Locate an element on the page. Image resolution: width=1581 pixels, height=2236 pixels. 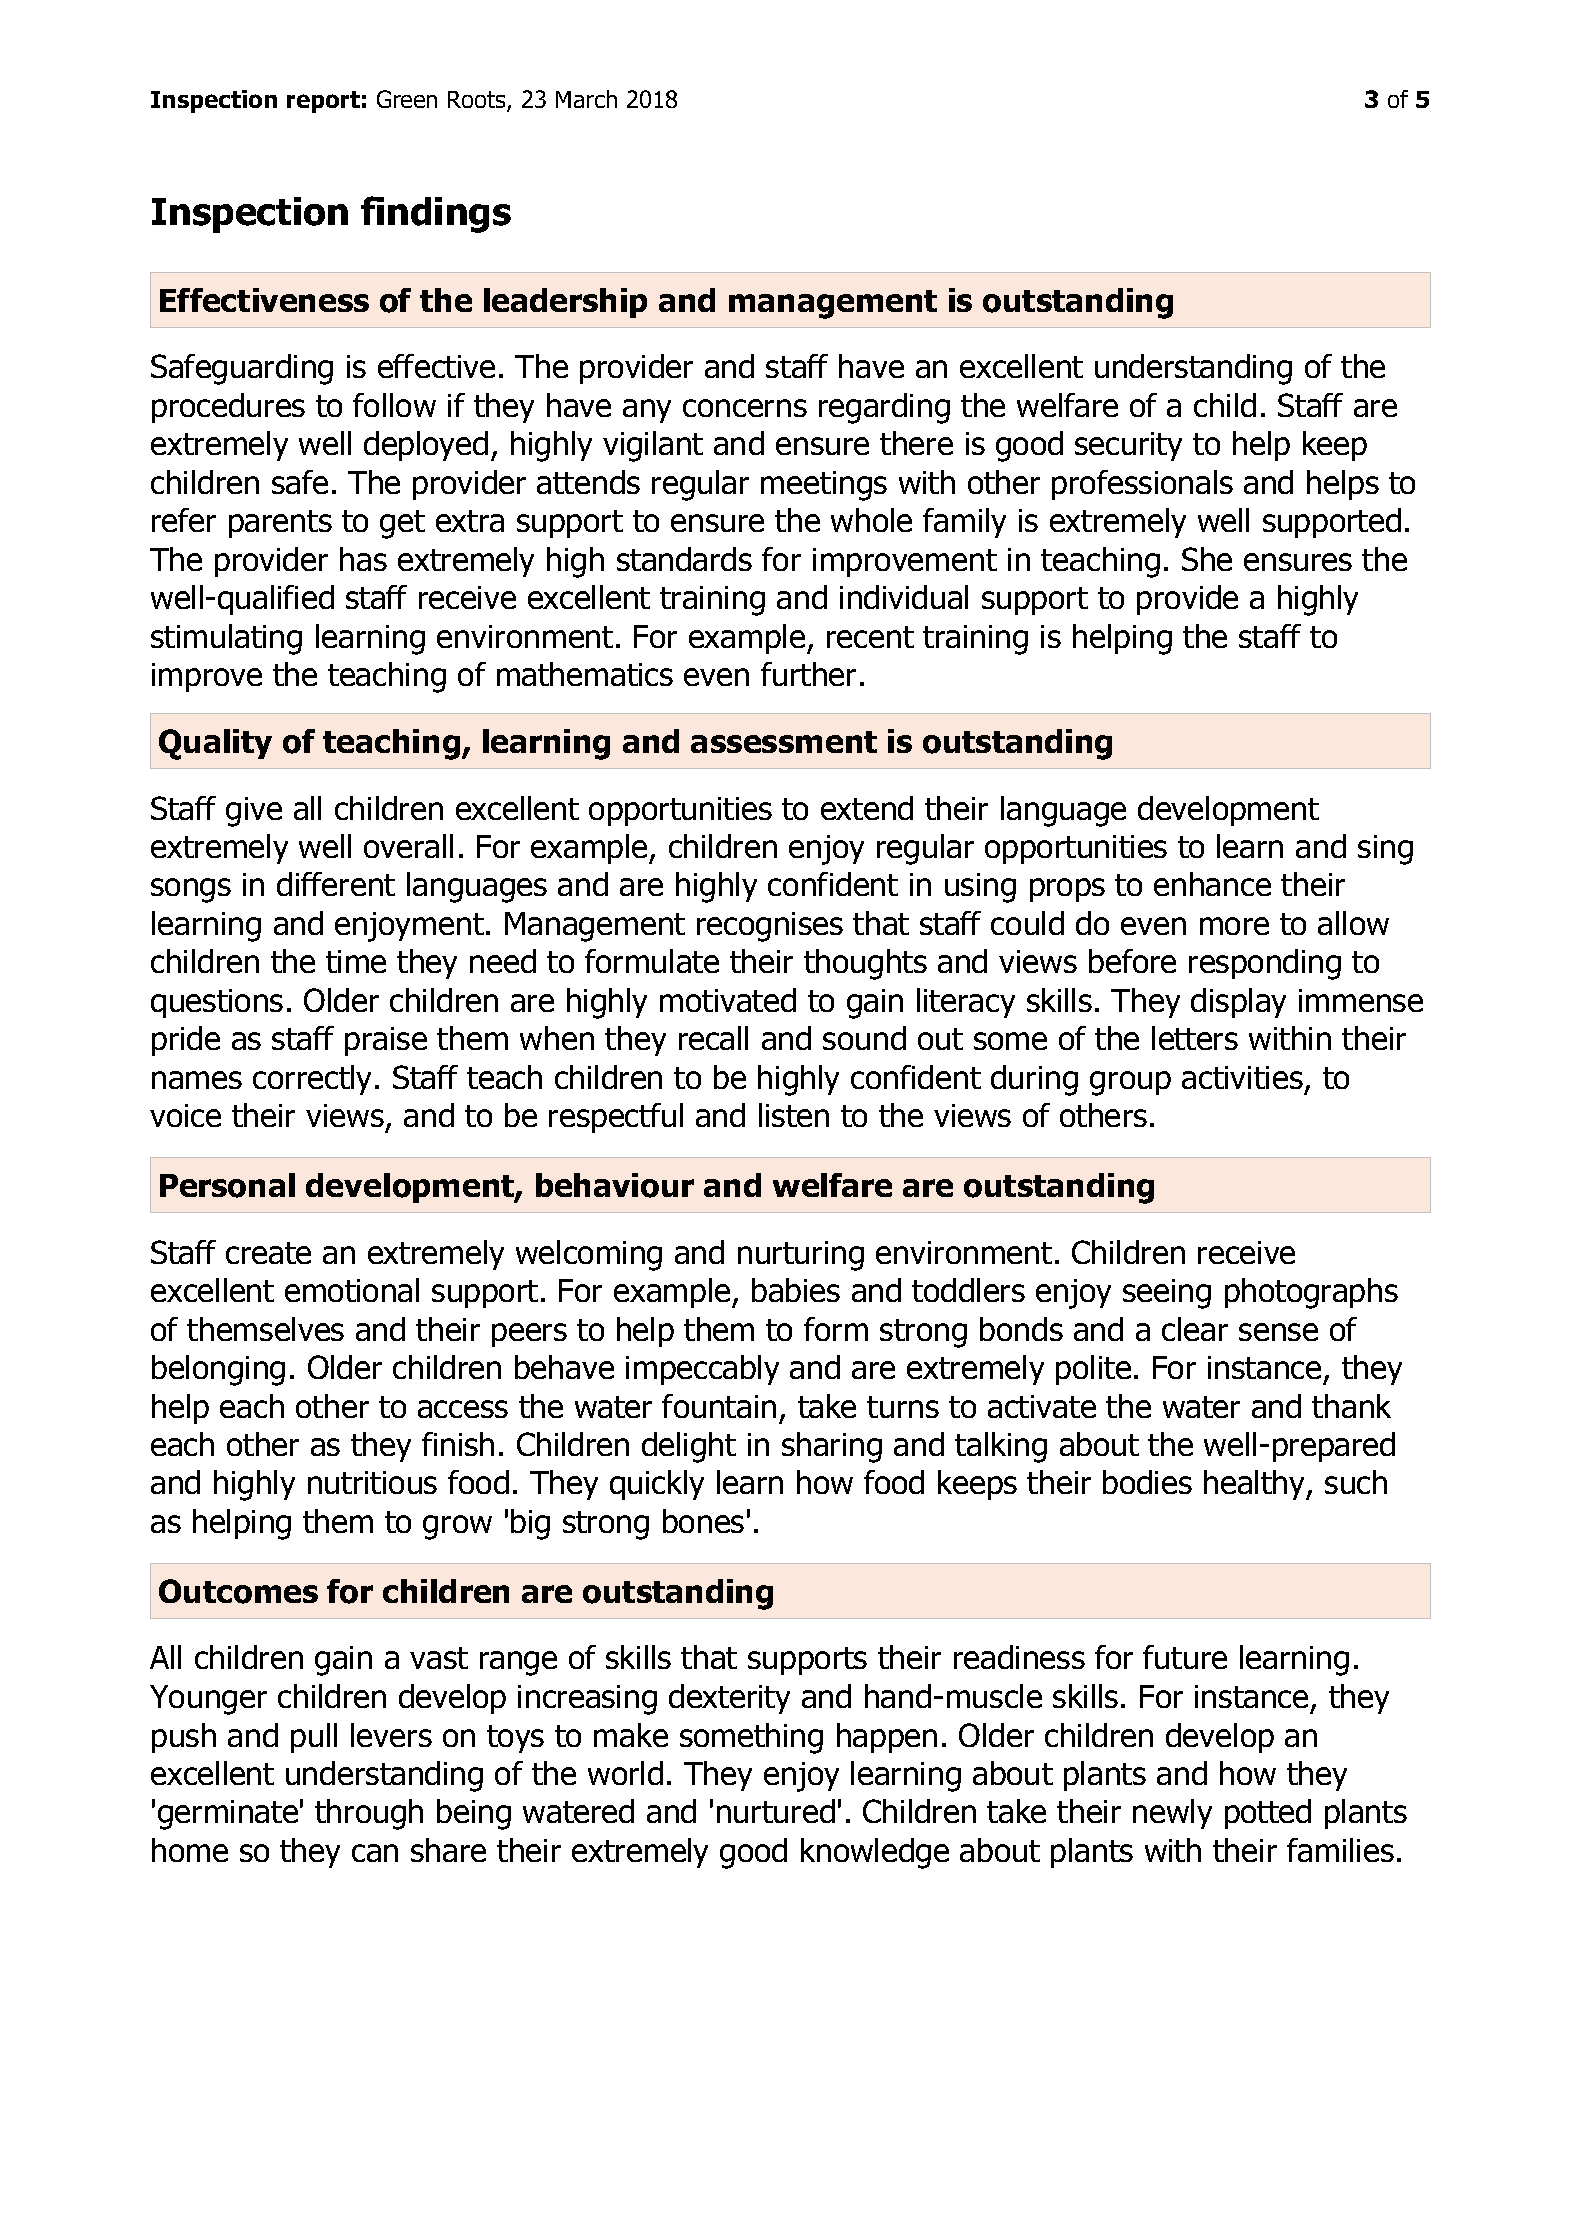
has is located at coordinates (363, 559).
